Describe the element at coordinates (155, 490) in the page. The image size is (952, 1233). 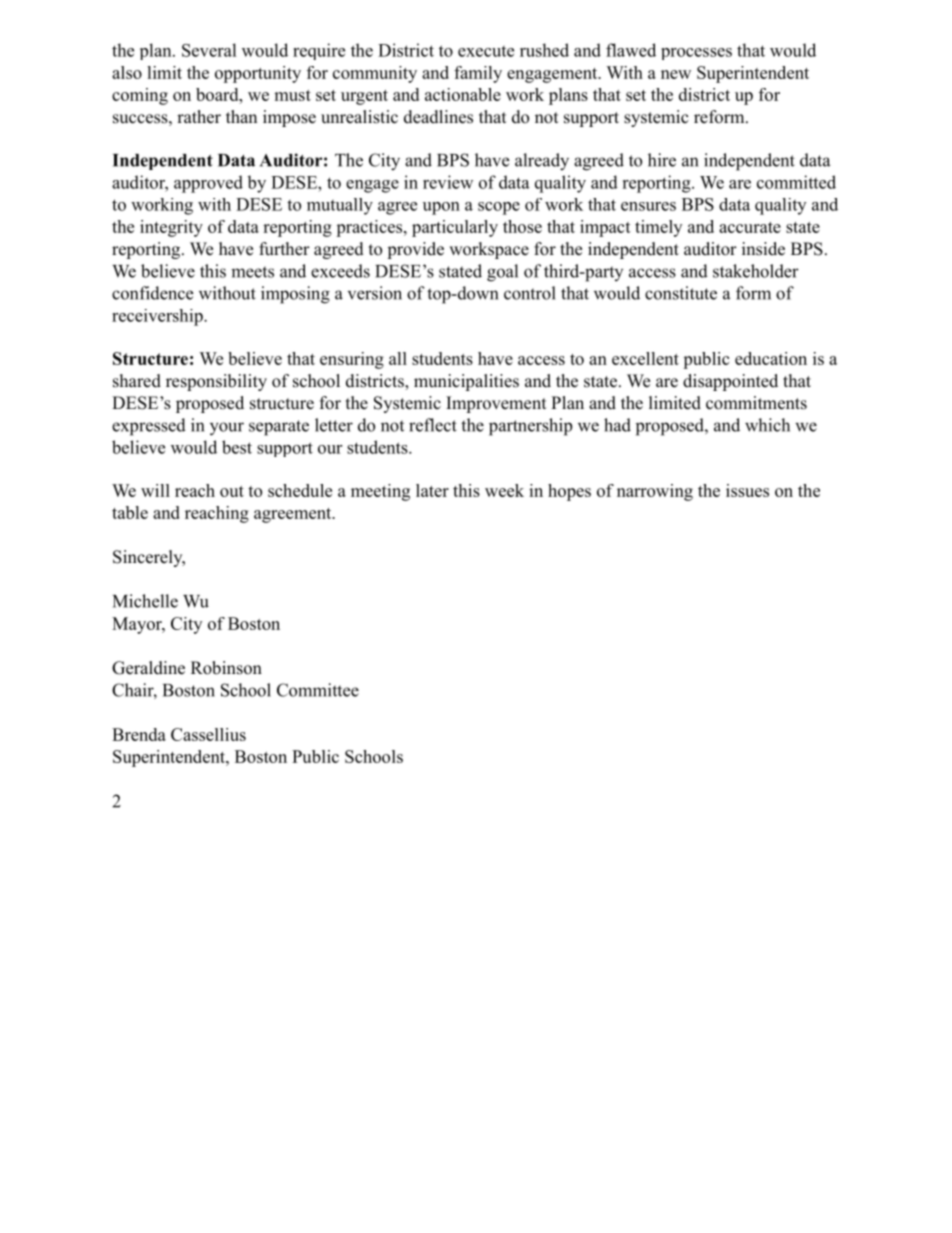
I see `will` at that location.
